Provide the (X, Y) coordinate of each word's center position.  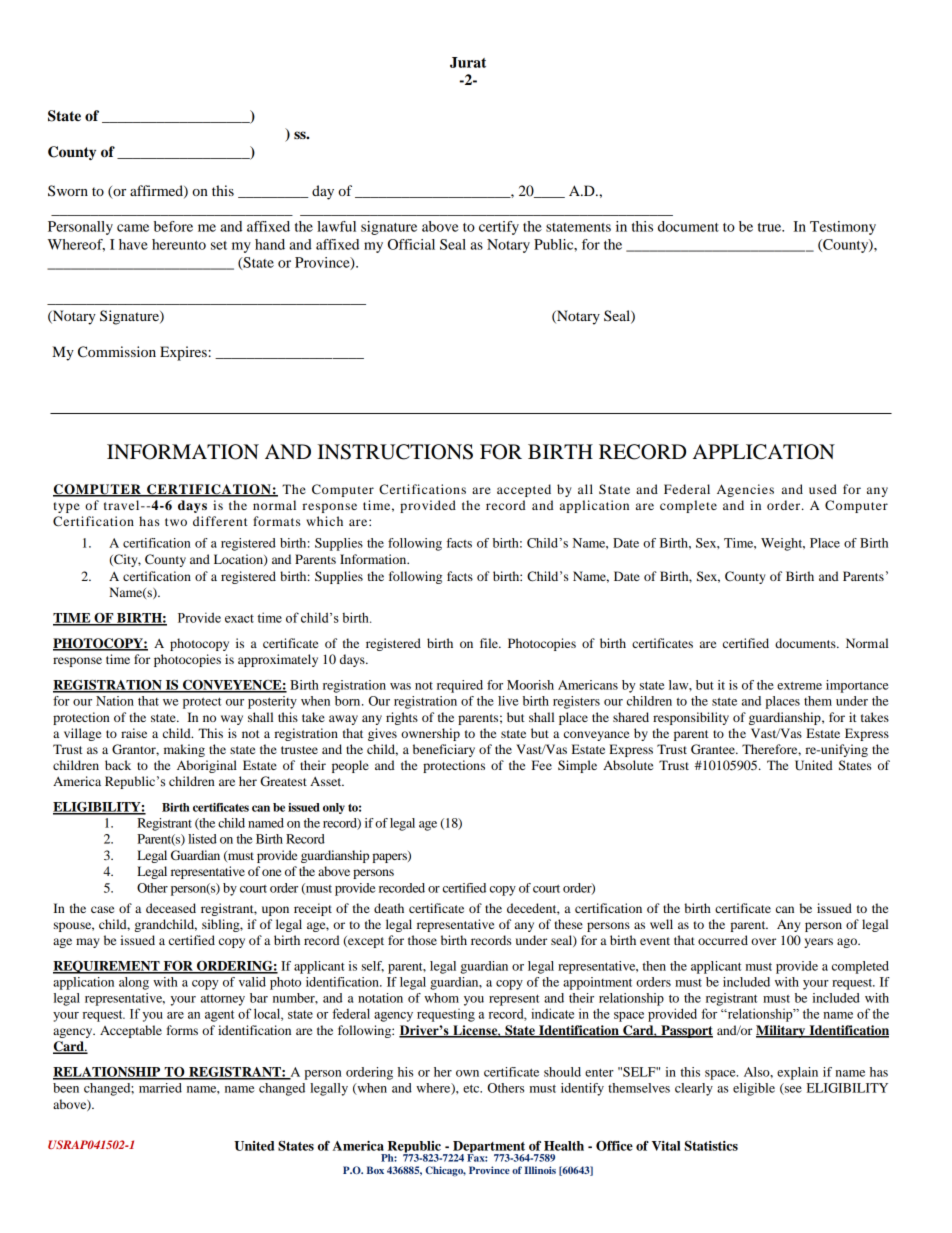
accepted (524, 490)
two (176, 522)
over (763, 941)
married (160, 1088)
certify (499, 228)
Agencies (745, 490)
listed (202, 839)
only (334, 808)
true (771, 227)
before (173, 226)
